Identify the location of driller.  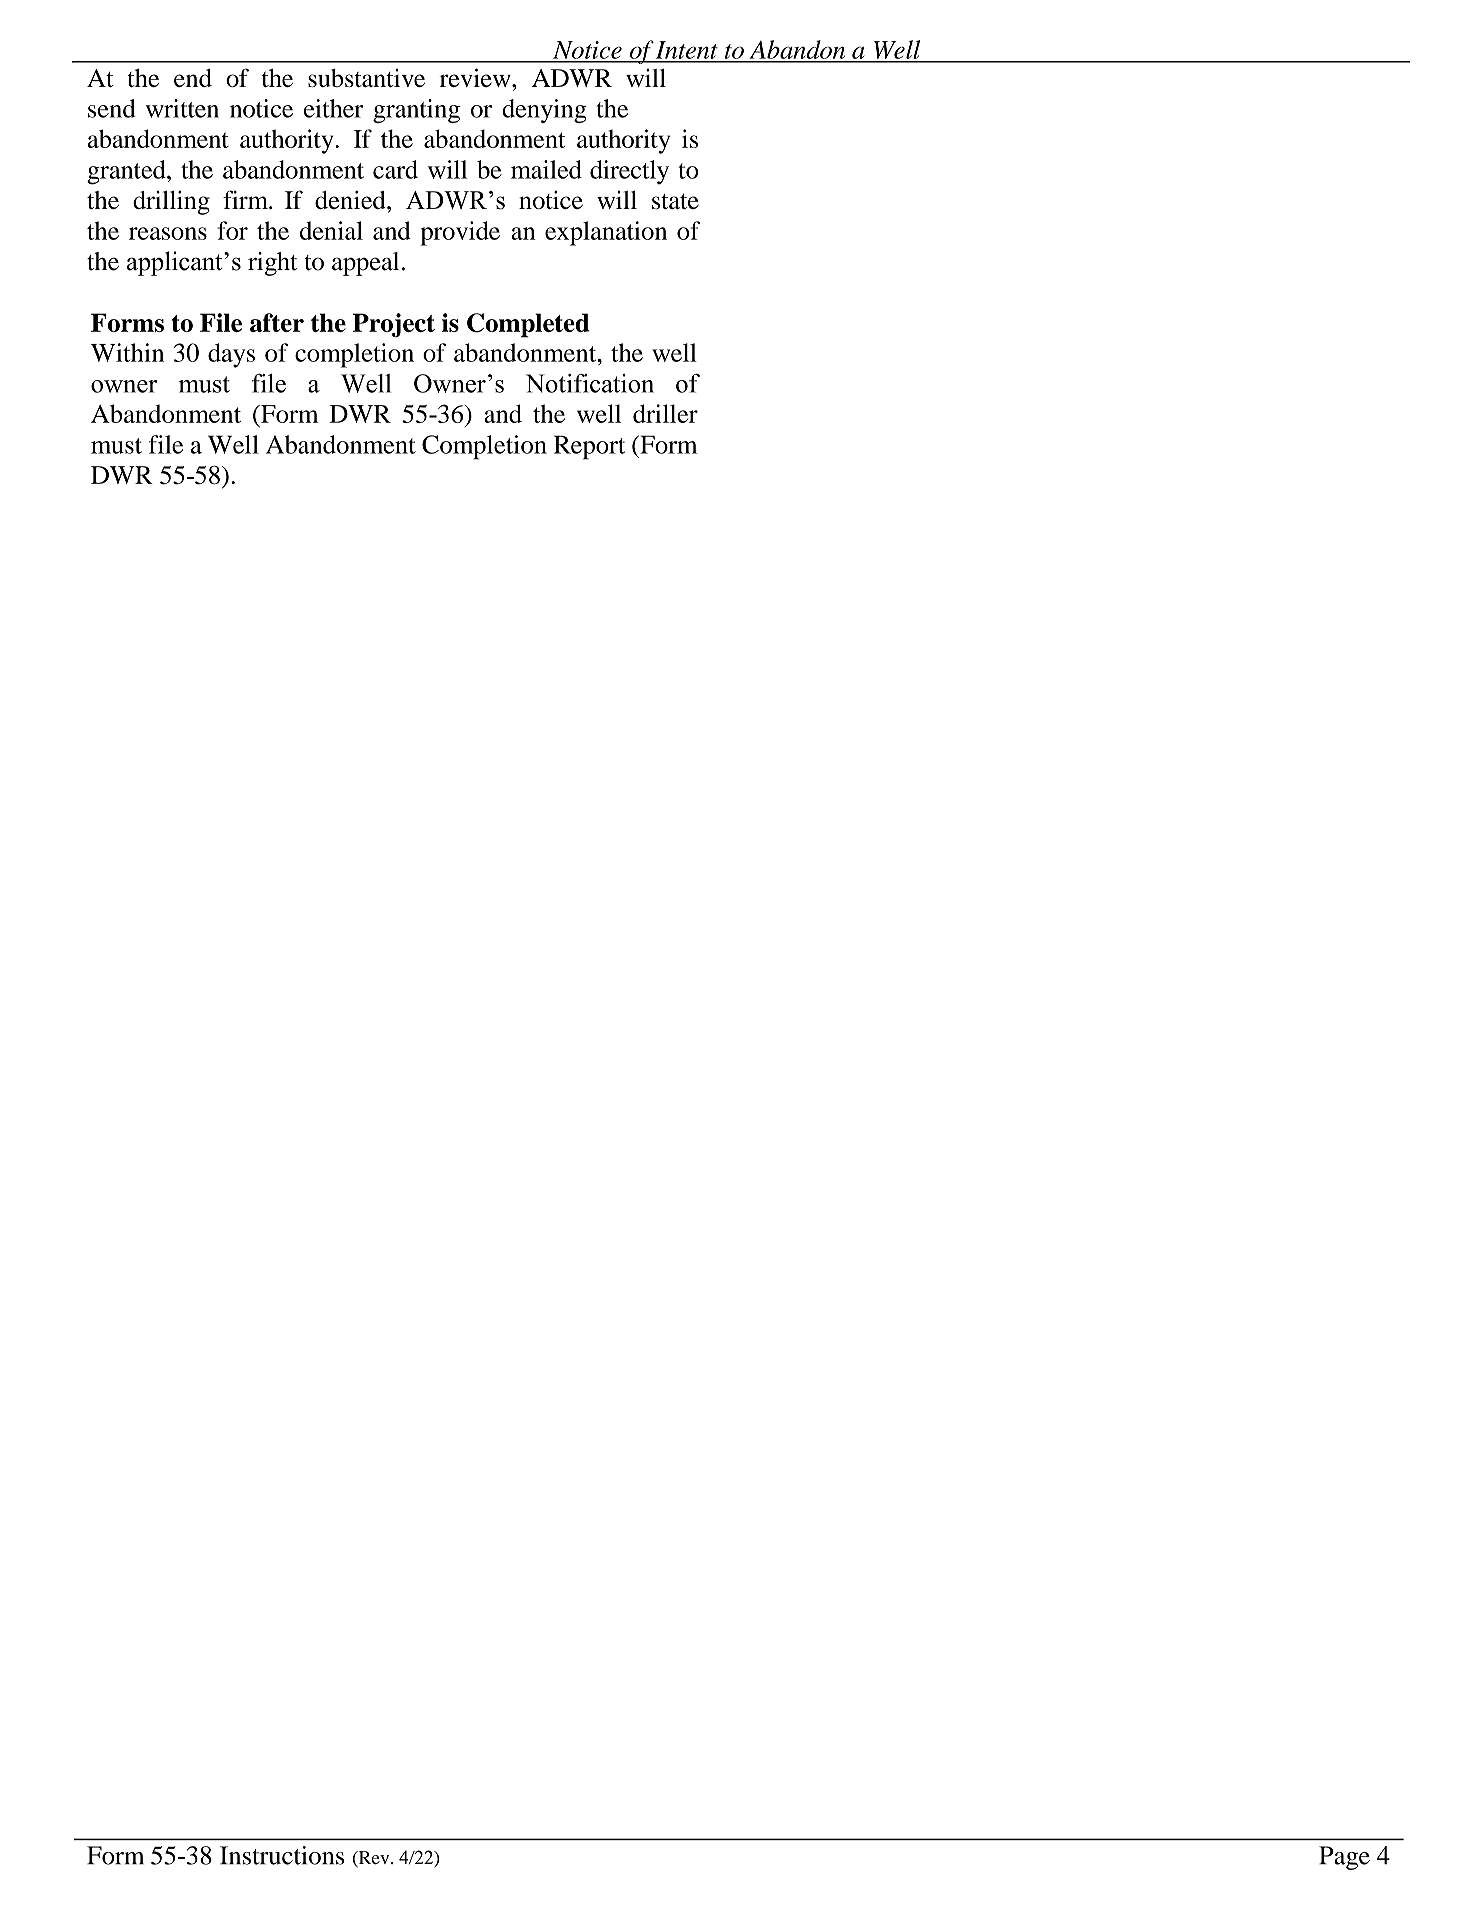
(665, 413).
